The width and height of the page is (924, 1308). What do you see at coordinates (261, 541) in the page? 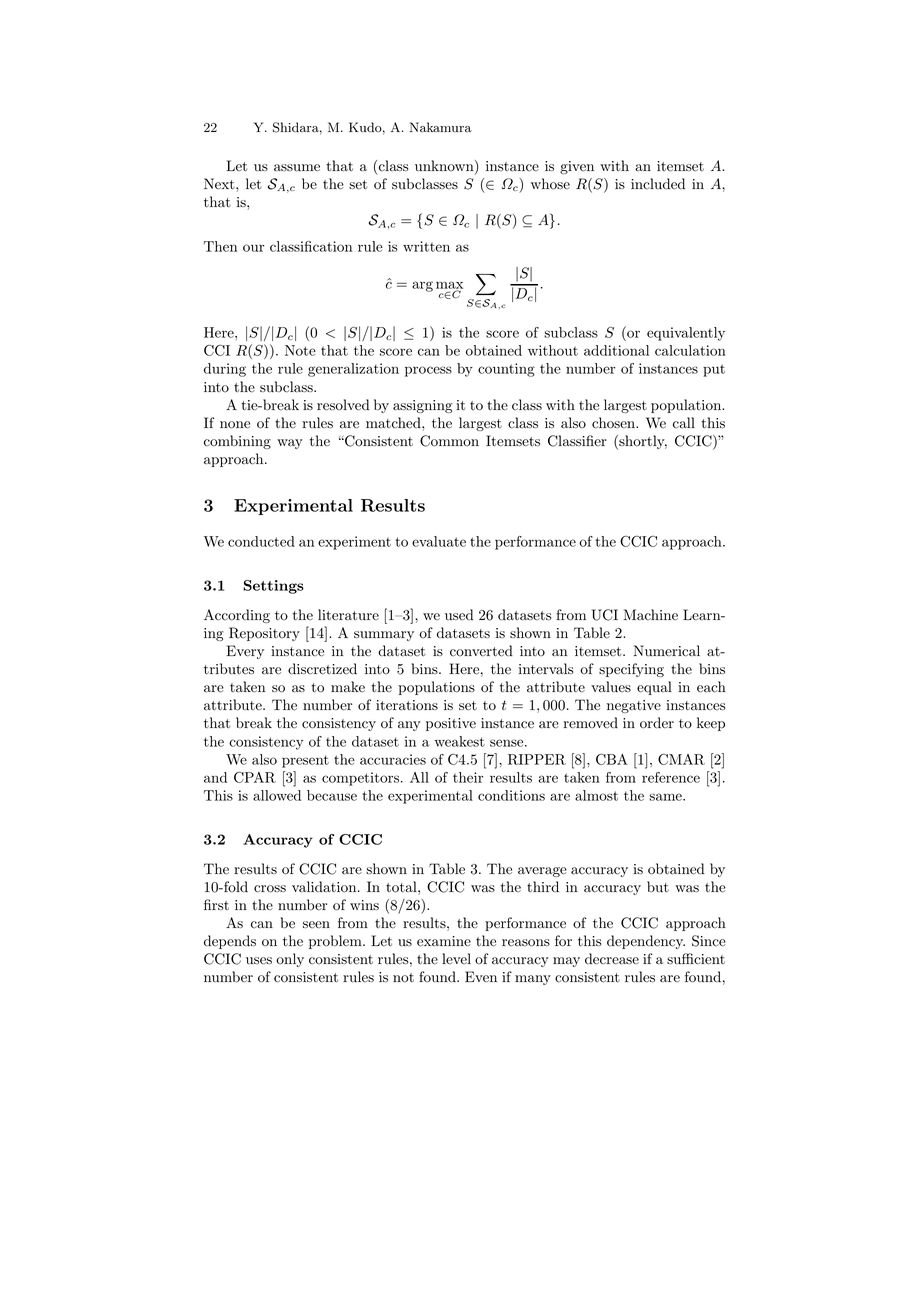
I see `conducted` at bounding box center [261, 541].
